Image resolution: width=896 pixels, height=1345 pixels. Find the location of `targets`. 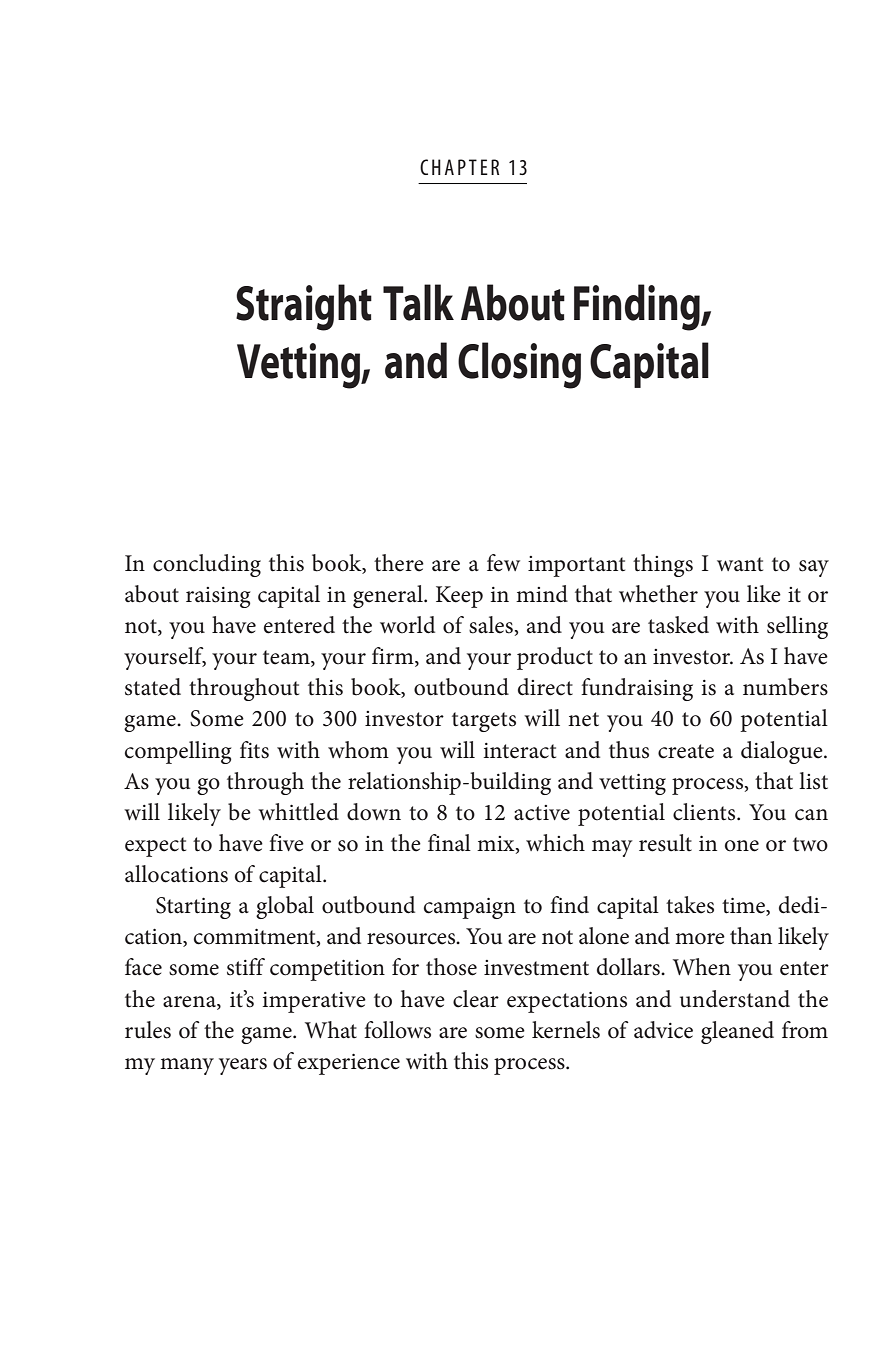

targets is located at coordinates (484, 722).
